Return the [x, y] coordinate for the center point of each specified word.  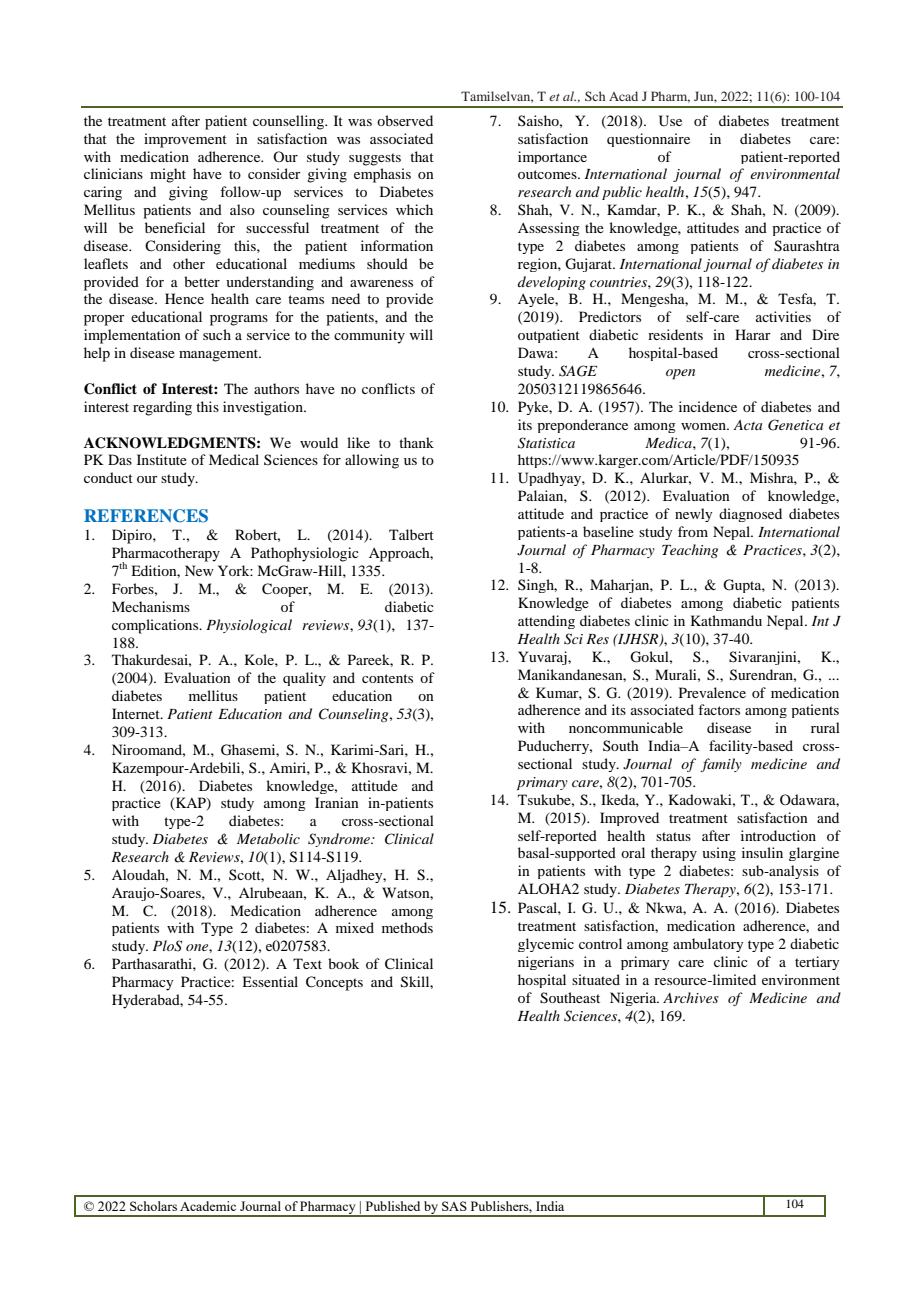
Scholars [153, 1206]
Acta [747, 425]
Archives [691, 997]
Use [670, 121]
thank [416, 442]
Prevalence [712, 692]
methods [407, 927]
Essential [270, 981]
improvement [185, 140]
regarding [162, 408]
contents [387, 678]
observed [405, 120]
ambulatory [708, 945]
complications [156, 626]
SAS [454, 1206]
